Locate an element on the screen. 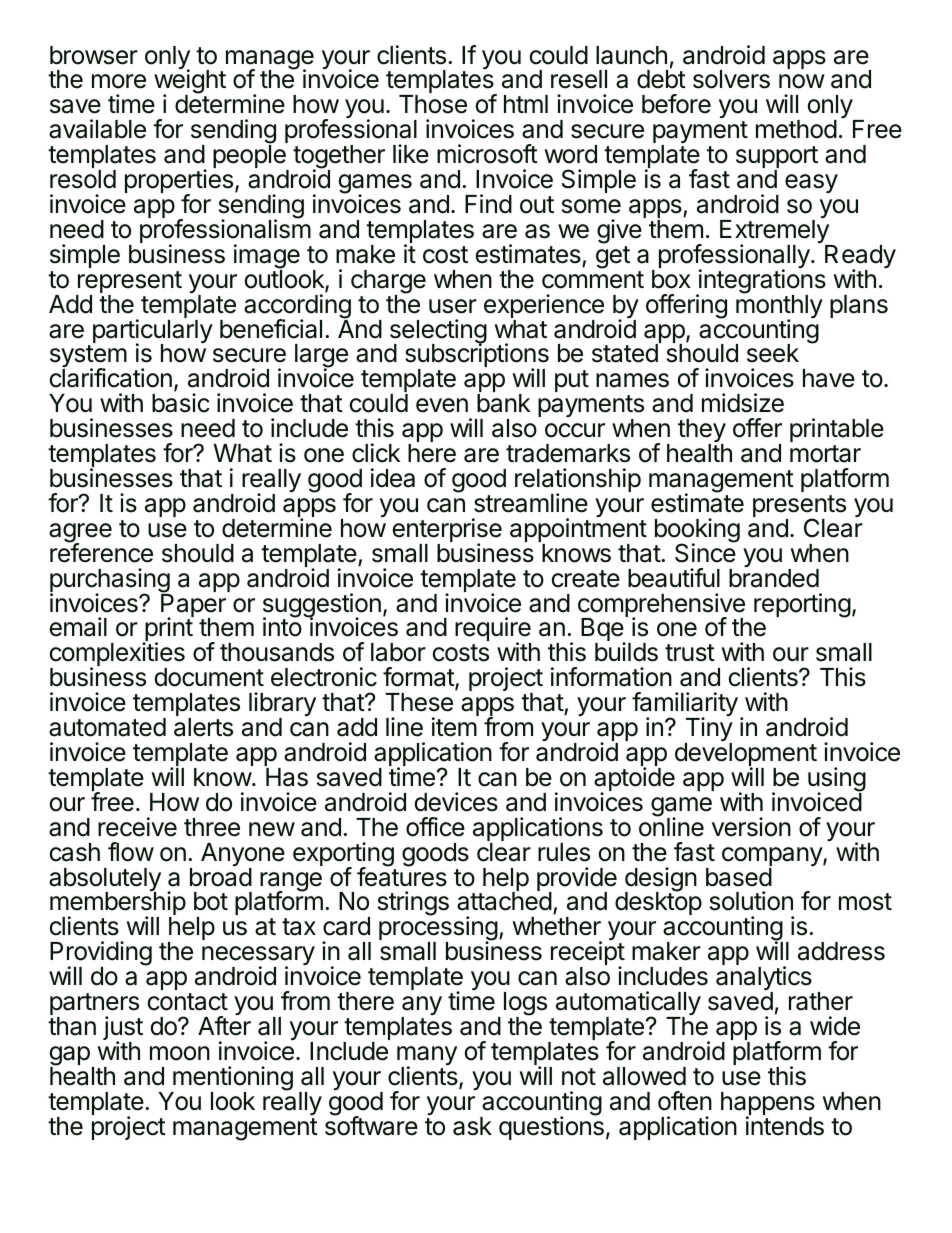  ask is located at coordinates (472, 1126).
